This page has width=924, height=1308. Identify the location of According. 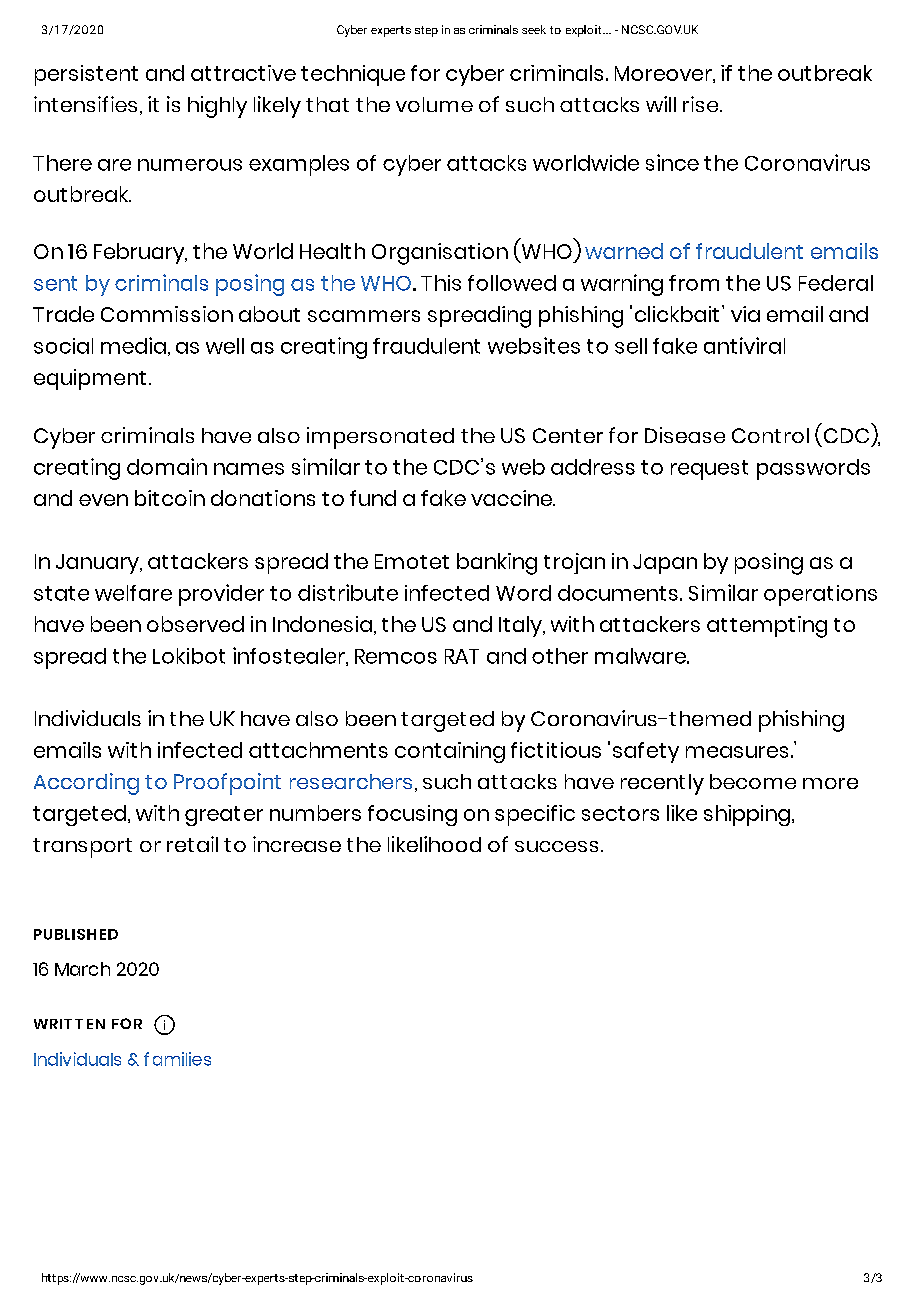
(86, 784).
